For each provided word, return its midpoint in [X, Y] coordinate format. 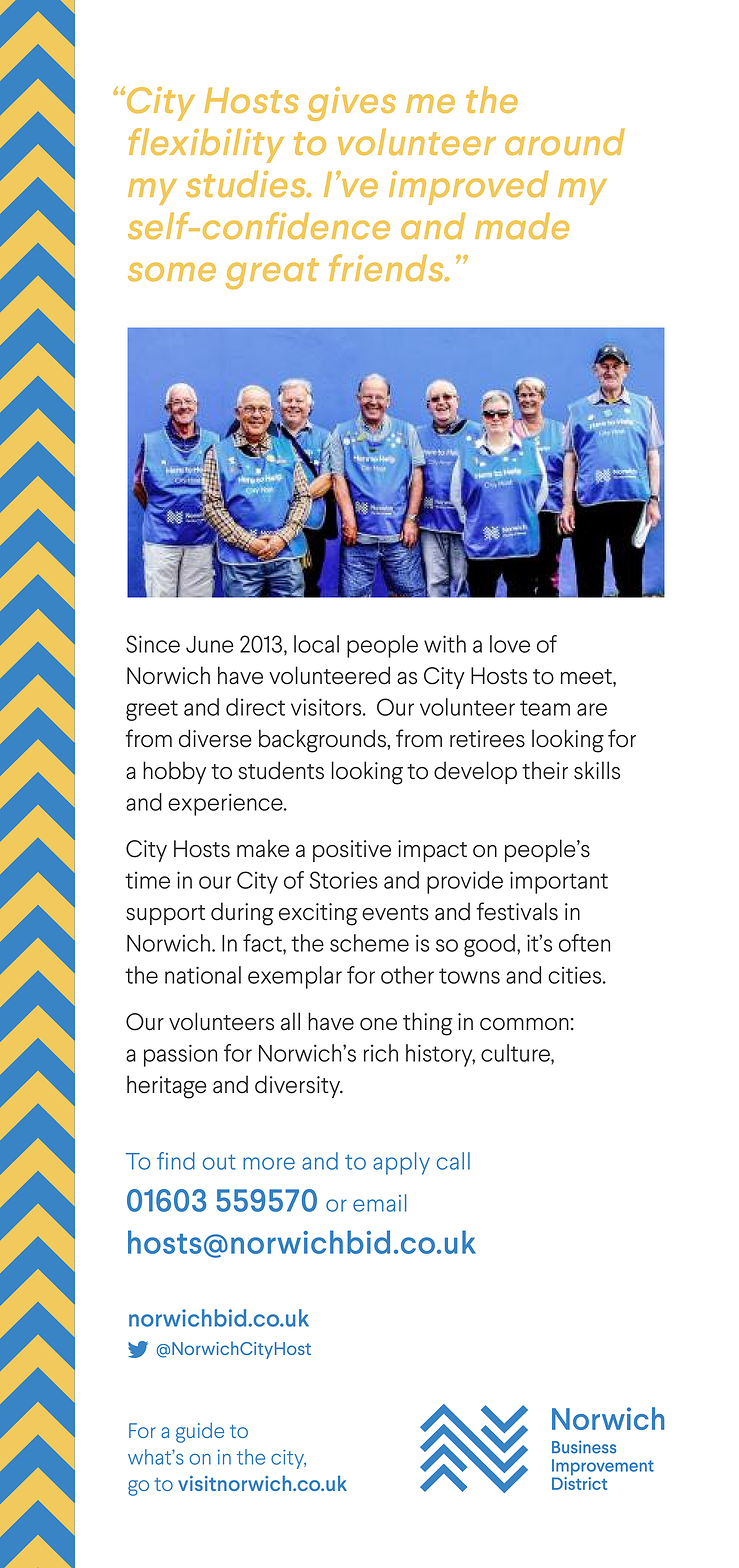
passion [180, 1055]
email [379, 1203]
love [510, 644]
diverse [215, 738]
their [545, 770]
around [565, 141]
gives [351, 104]
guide [200, 1433]
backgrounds [323, 741]
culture [516, 1053]
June [209, 644]
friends [387, 268]
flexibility [206, 145]
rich [381, 1053]
